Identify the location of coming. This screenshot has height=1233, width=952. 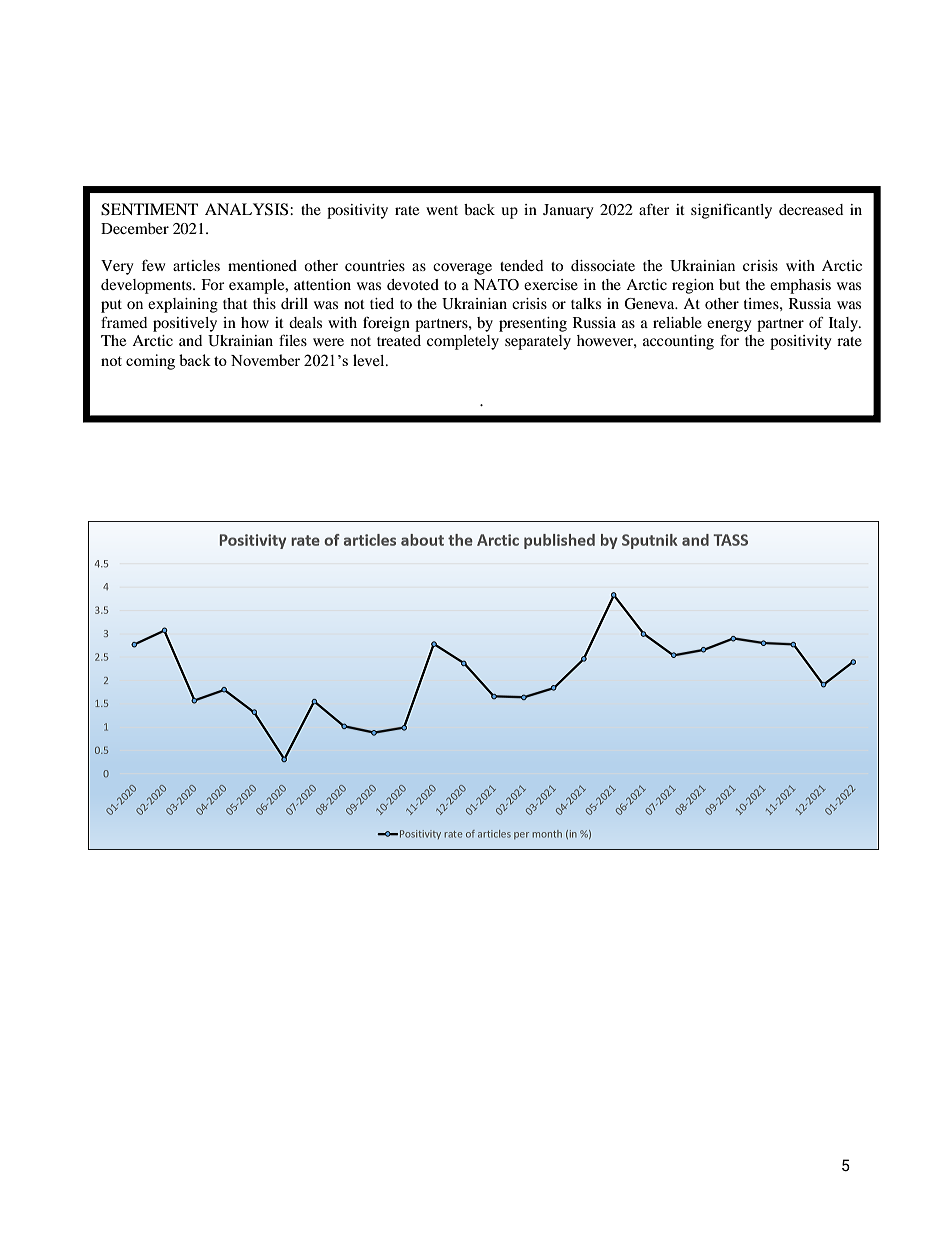
(150, 362).
